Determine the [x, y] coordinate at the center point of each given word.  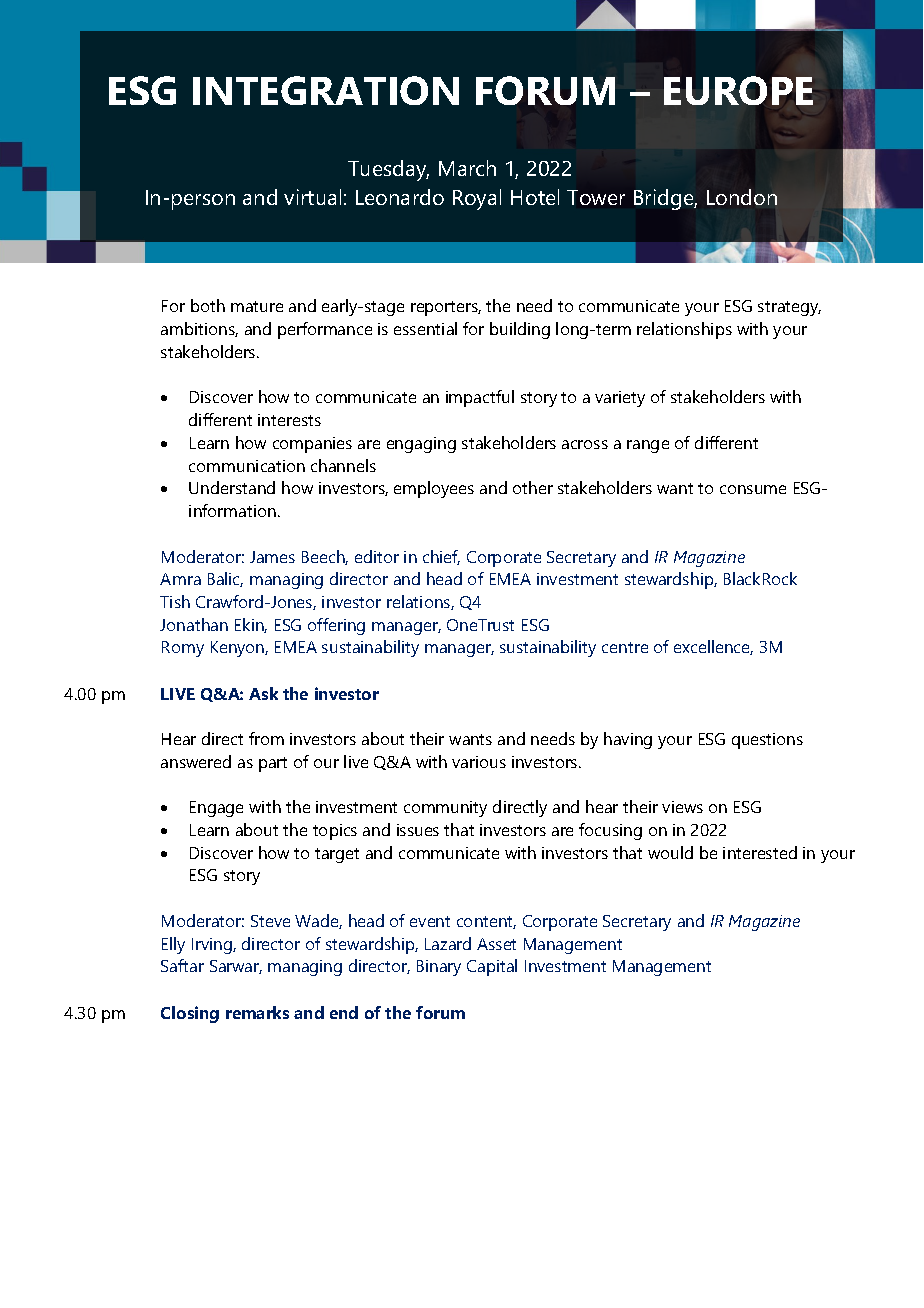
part [273, 764]
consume [753, 489]
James [272, 557]
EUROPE [738, 90]
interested [760, 852]
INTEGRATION [326, 90]
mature [257, 306]
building [520, 330]
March [467, 168]
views [682, 807]
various [479, 762]
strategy [789, 308]
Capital [492, 967]
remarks [257, 1012]
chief [441, 557]
